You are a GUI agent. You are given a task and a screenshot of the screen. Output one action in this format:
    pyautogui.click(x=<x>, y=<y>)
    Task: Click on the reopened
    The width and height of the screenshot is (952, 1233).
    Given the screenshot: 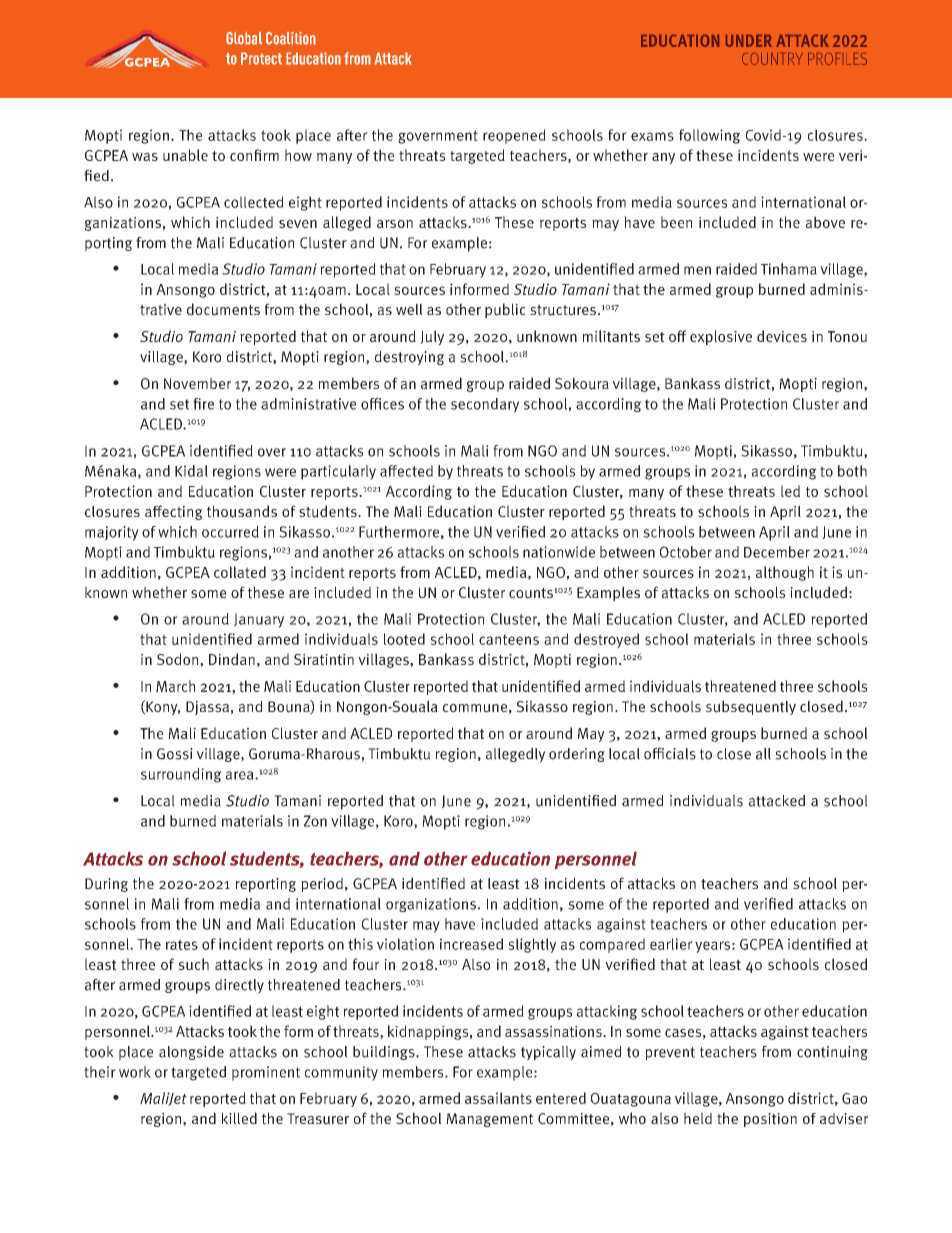 What is the action you would take?
    pyautogui.click(x=514, y=136)
